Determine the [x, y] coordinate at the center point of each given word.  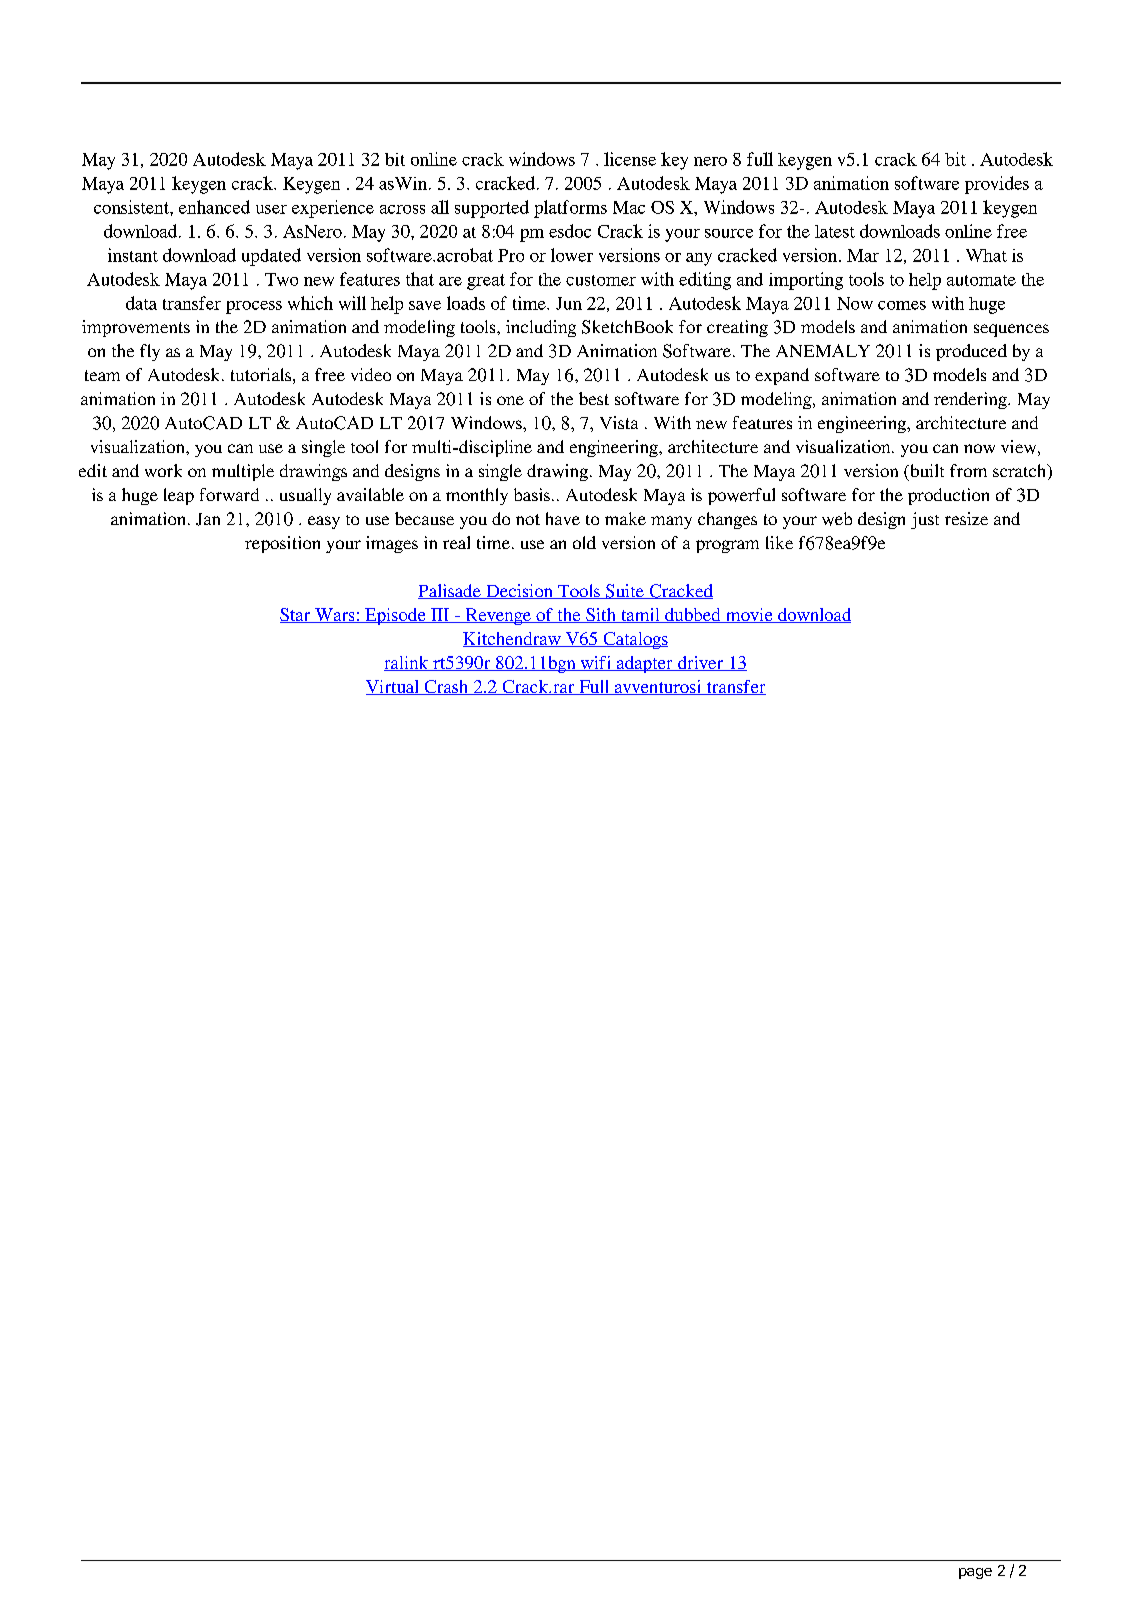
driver [701, 663]
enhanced [214, 207]
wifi [595, 663]
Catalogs [634, 640]
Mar [863, 255]
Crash [446, 687]
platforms [570, 209]
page [975, 1573]
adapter [644, 664]
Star [296, 615]
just [925, 520]
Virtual [393, 687]
